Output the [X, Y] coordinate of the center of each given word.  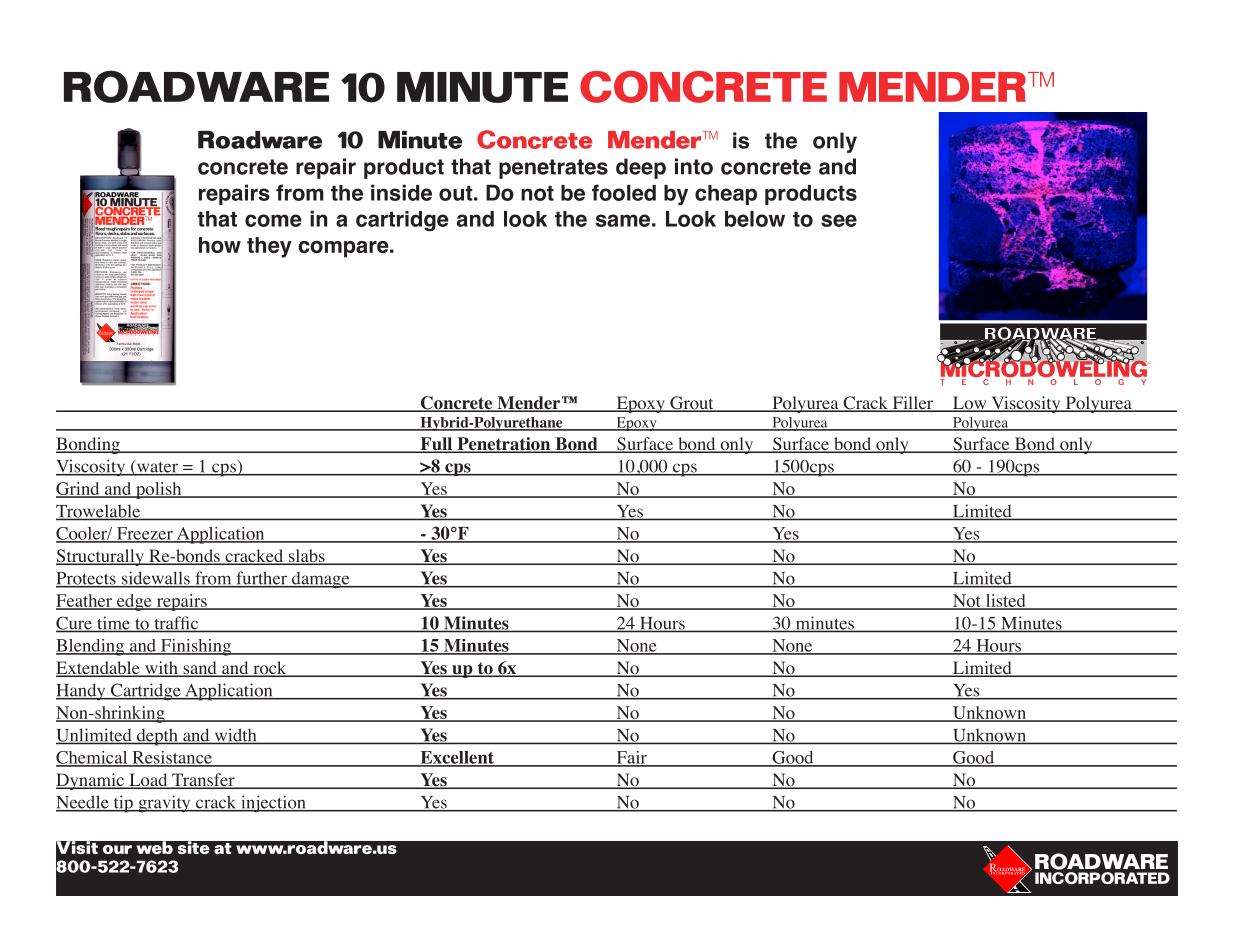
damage [321, 580]
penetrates [553, 169]
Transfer [203, 781]
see [839, 220]
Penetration [504, 445]
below [755, 219]
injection [273, 804]
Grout [692, 404]
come [273, 220]
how [220, 245]
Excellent [457, 758]
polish [159, 490]
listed [1005, 601]
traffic [176, 624]
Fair [631, 758]
